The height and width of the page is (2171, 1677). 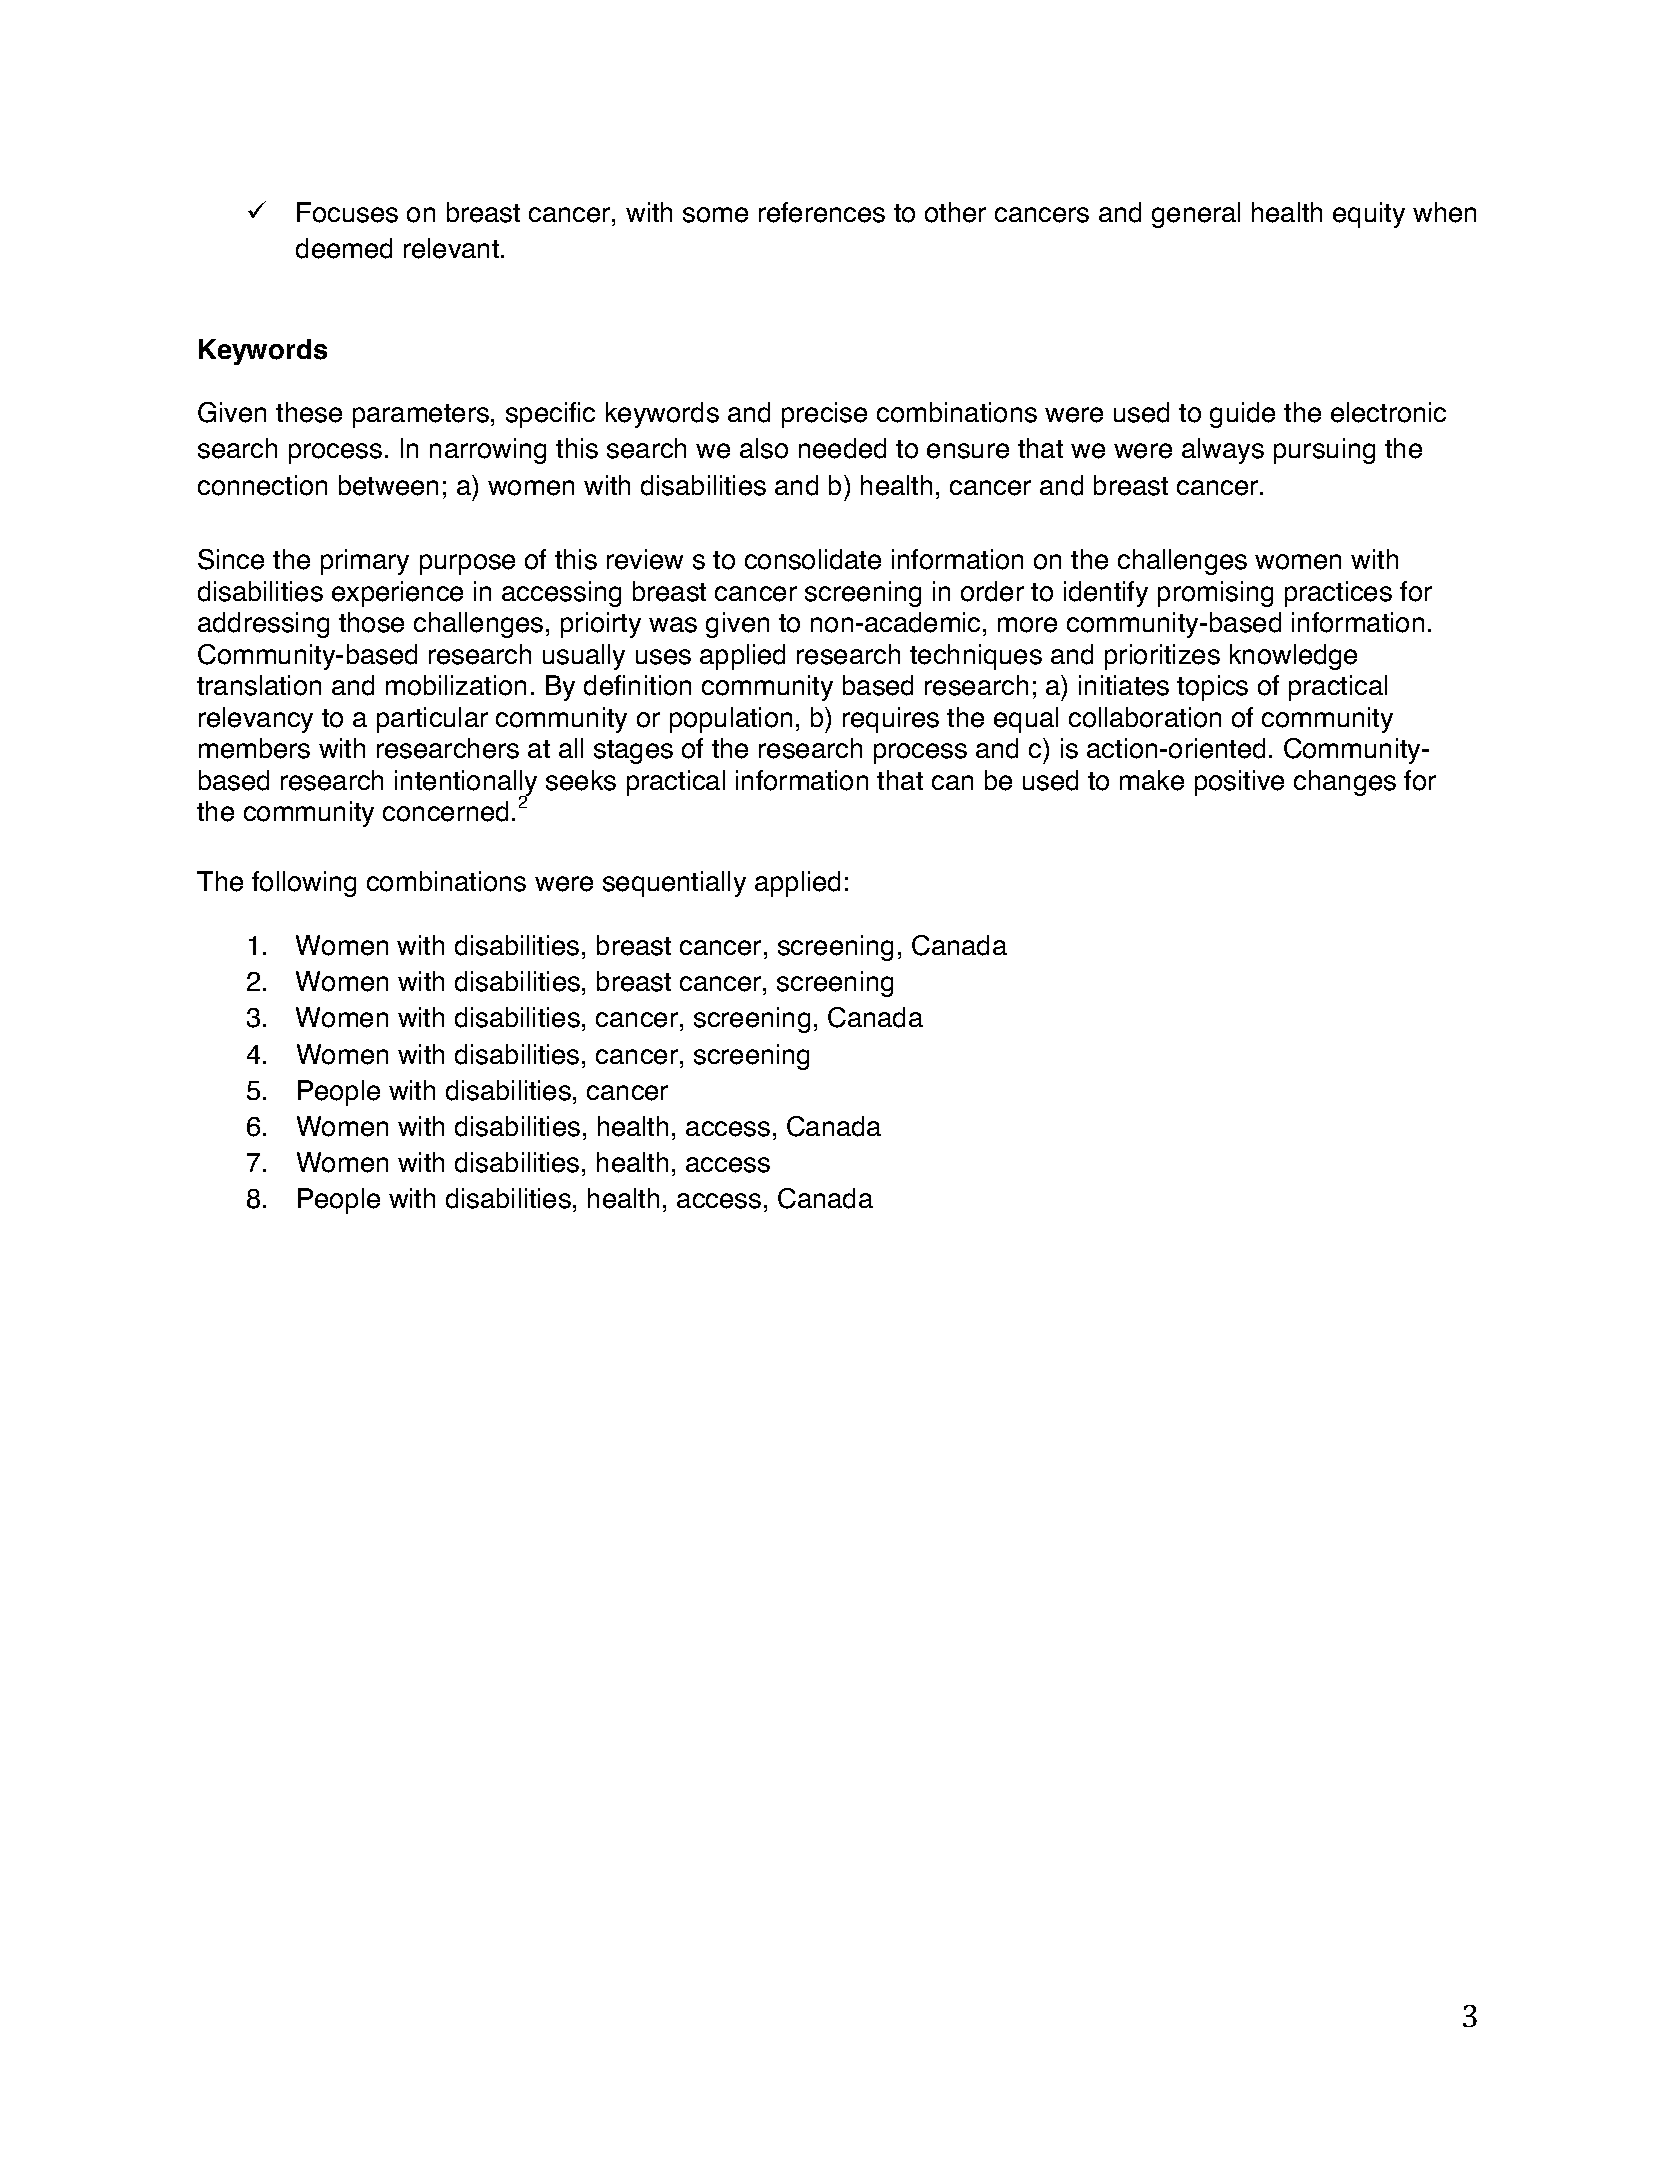 What do you see at coordinates (432, 720) in the page?
I see `particular` at bounding box center [432, 720].
